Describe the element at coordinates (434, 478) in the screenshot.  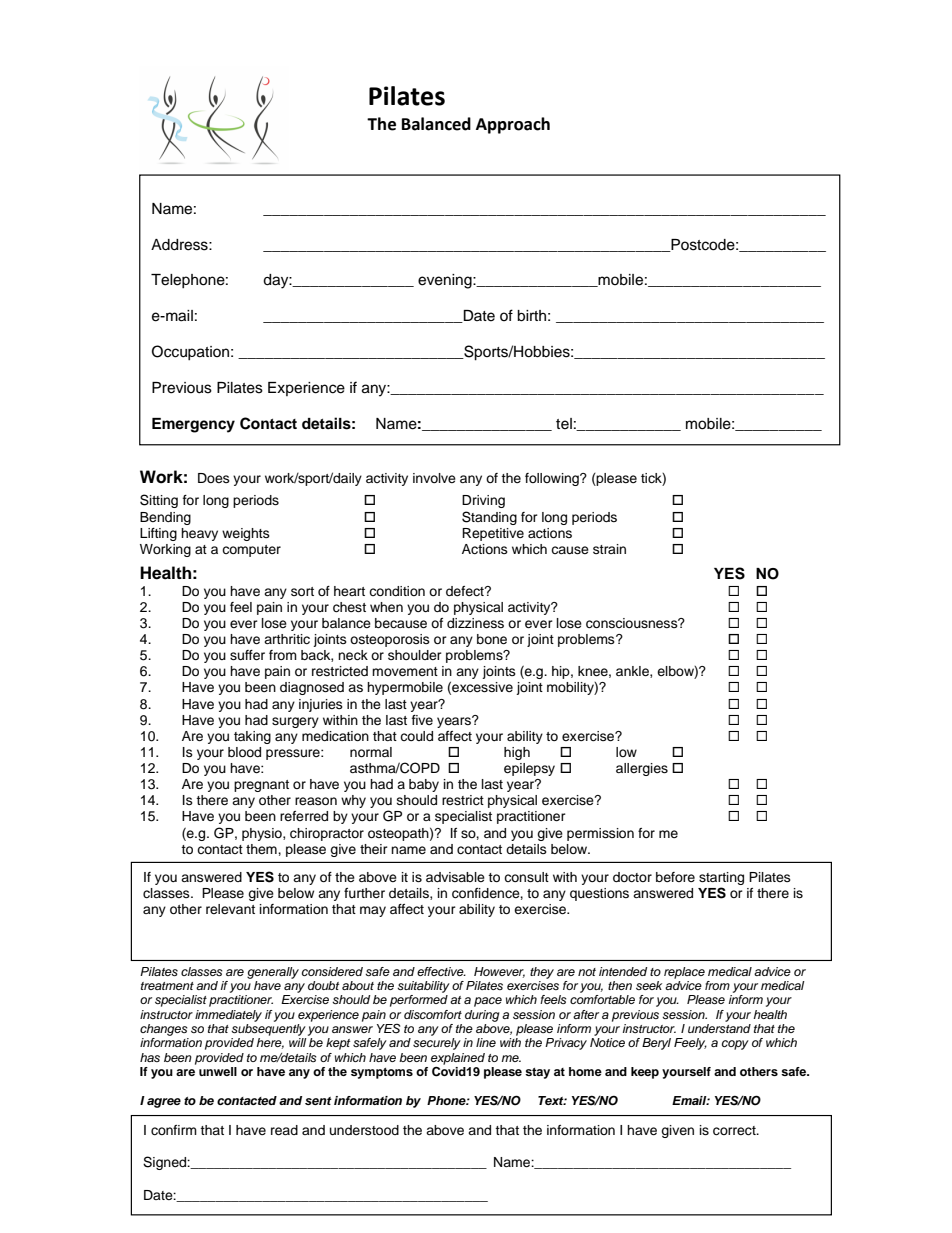
I see `involve` at that location.
